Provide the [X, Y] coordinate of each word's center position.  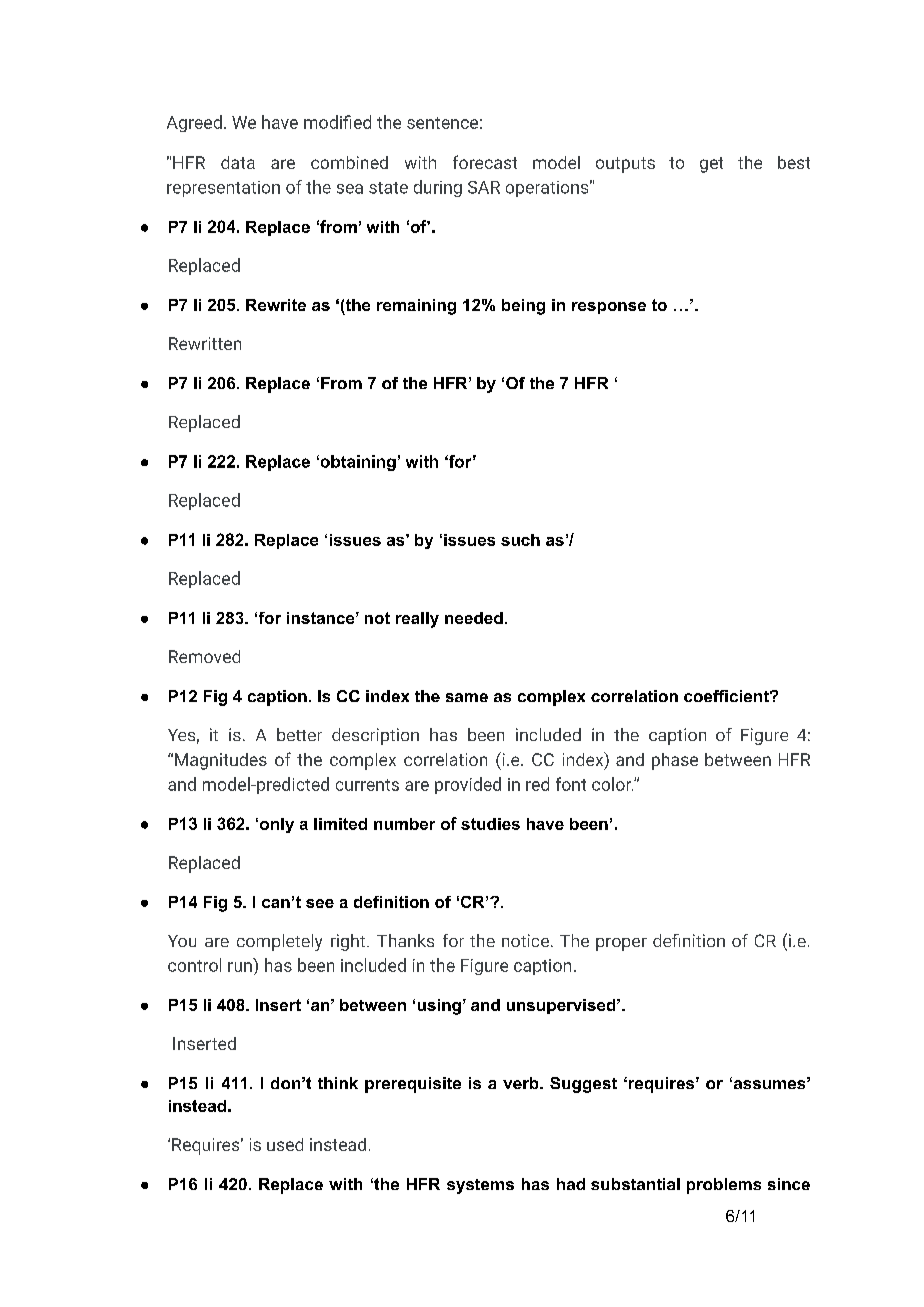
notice [525, 940]
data [238, 162]
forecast [485, 162]
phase [675, 761]
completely [279, 942]
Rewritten [205, 343]
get [711, 165]
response [609, 308]
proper [621, 944]
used [285, 1144]
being [523, 307]
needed [474, 618]
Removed [204, 656]
